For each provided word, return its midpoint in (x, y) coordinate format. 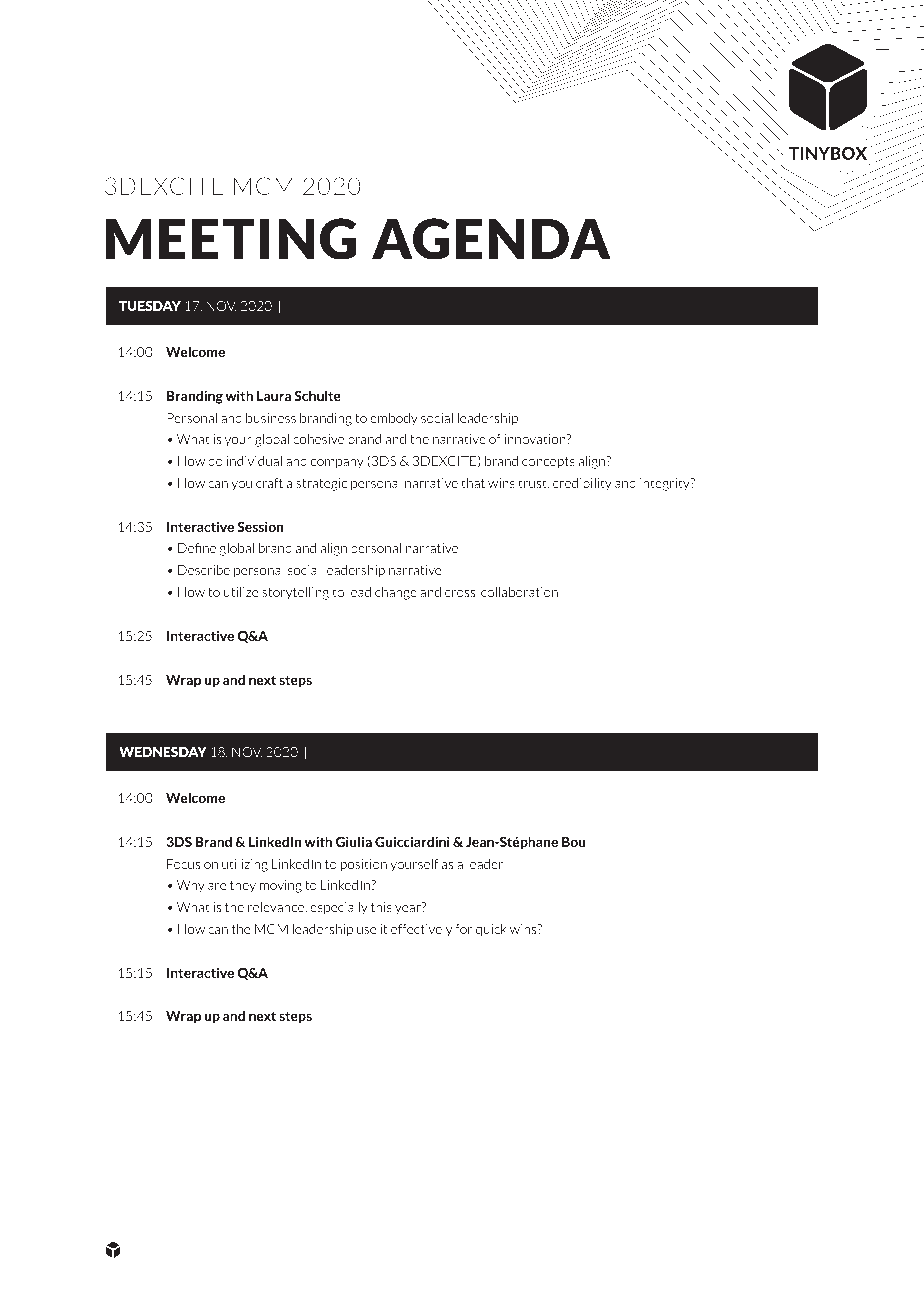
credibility (582, 484)
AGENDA (491, 239)
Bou (574, 842)
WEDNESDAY (163, 751)
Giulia (354, 841)
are (217, 886)
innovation (536, 439)
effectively (421, 930)
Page (143, 1250)
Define (197, 548)
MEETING (231, 239)
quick (491, 930)
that (473, 483)
